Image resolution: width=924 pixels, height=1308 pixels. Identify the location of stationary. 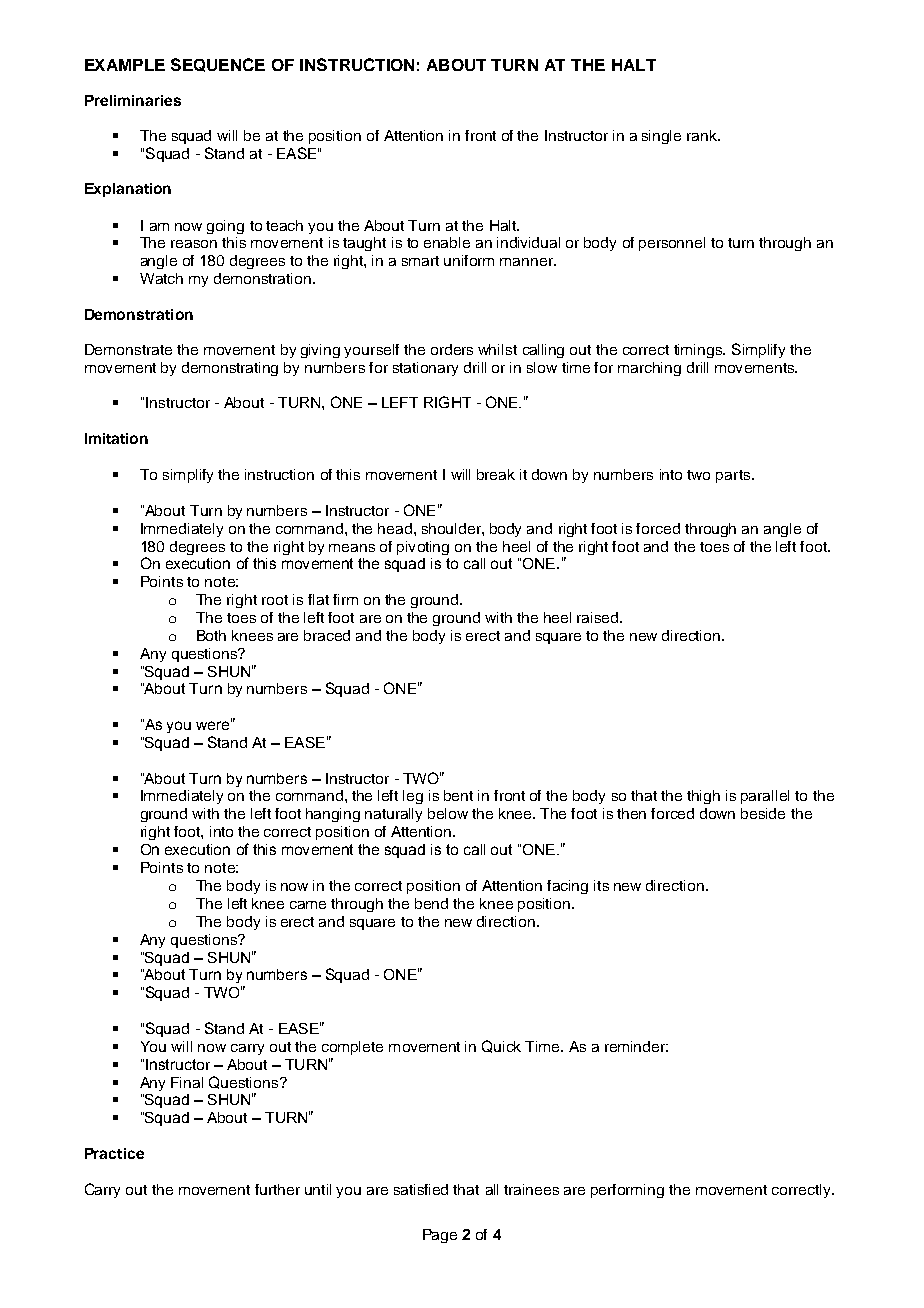
(425, 369).
